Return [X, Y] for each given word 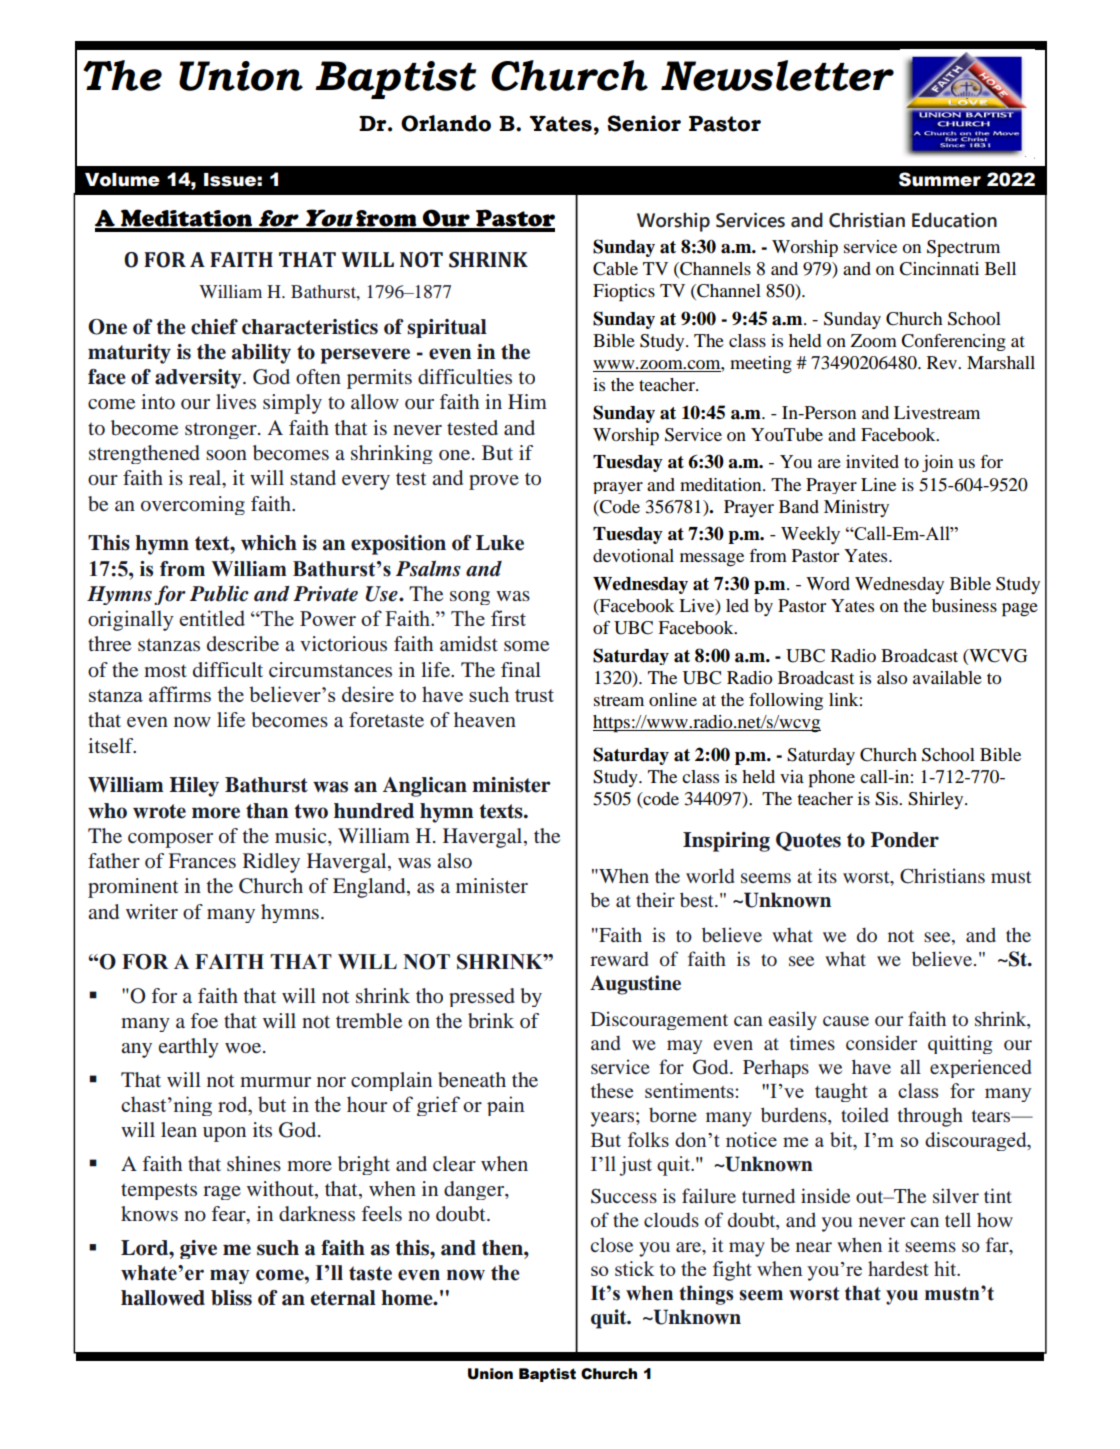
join [937, 463]
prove [494, 482]
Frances [202, 860]
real [206, 479]
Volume [122, 180]
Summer [940, 179]
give [198, 1249]
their [655, 899]
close [611, 1245]
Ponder [905, 840]
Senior [644, 123]
